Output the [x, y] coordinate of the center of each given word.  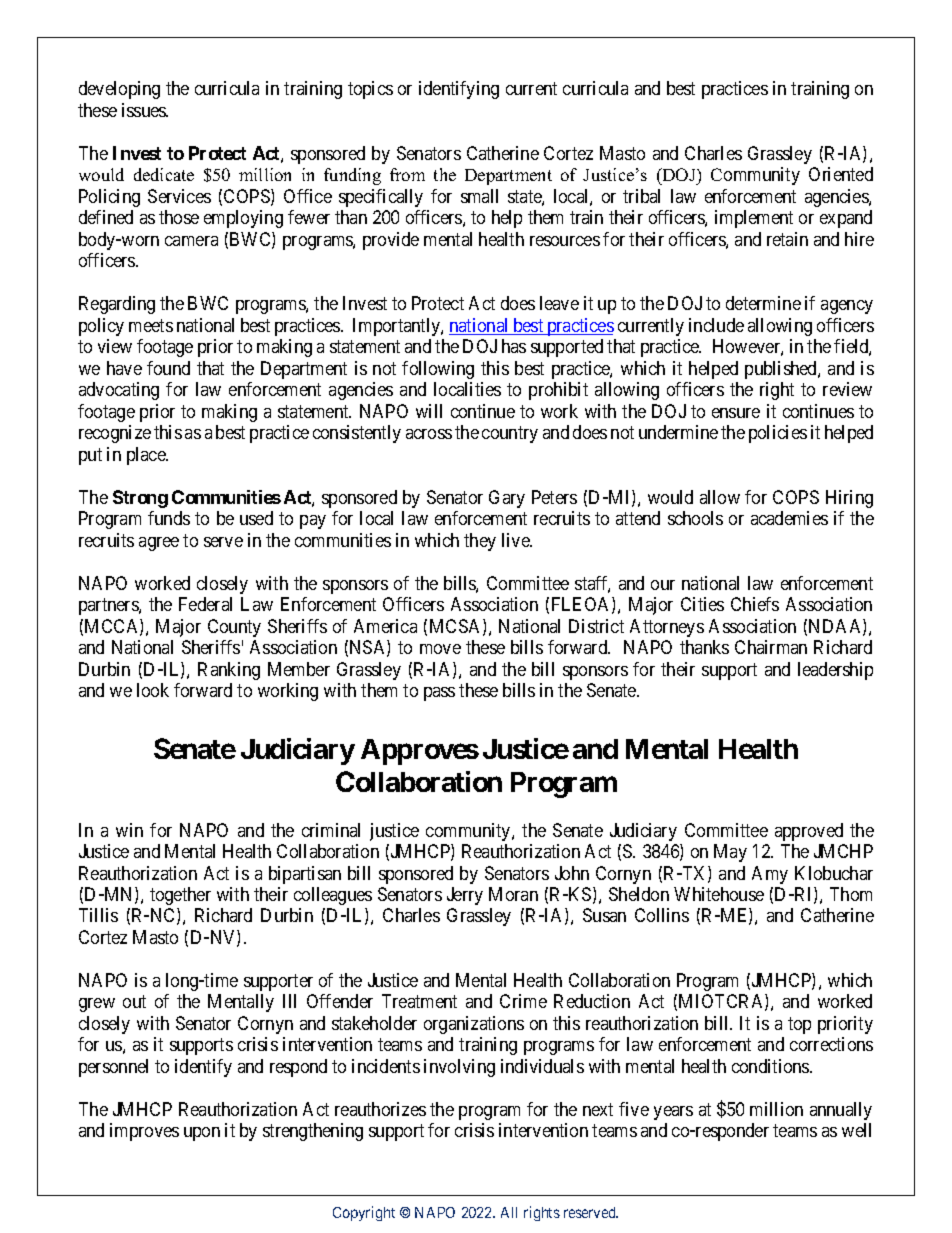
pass [439, 694]
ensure [736, 413]
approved [809, 832]
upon [202, 1134]
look [153, 690]
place [147, 456]
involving [459, 1068]
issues [145, 110]
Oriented [841, 174]
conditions [771, 1066]
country [510, 434]
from [407, 174]
